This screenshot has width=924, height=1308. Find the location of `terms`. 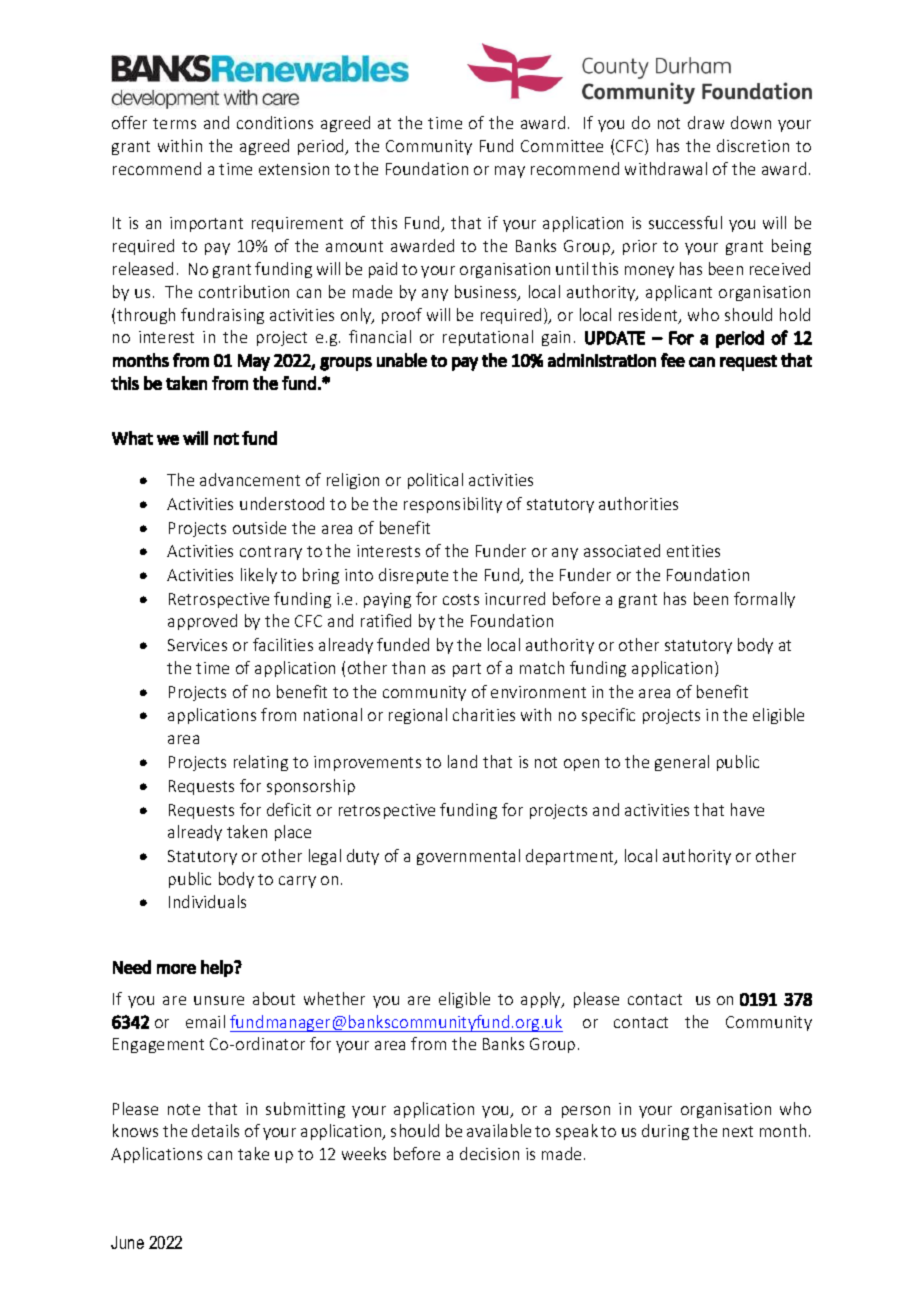

terms is located at coordinates (174, 123).
